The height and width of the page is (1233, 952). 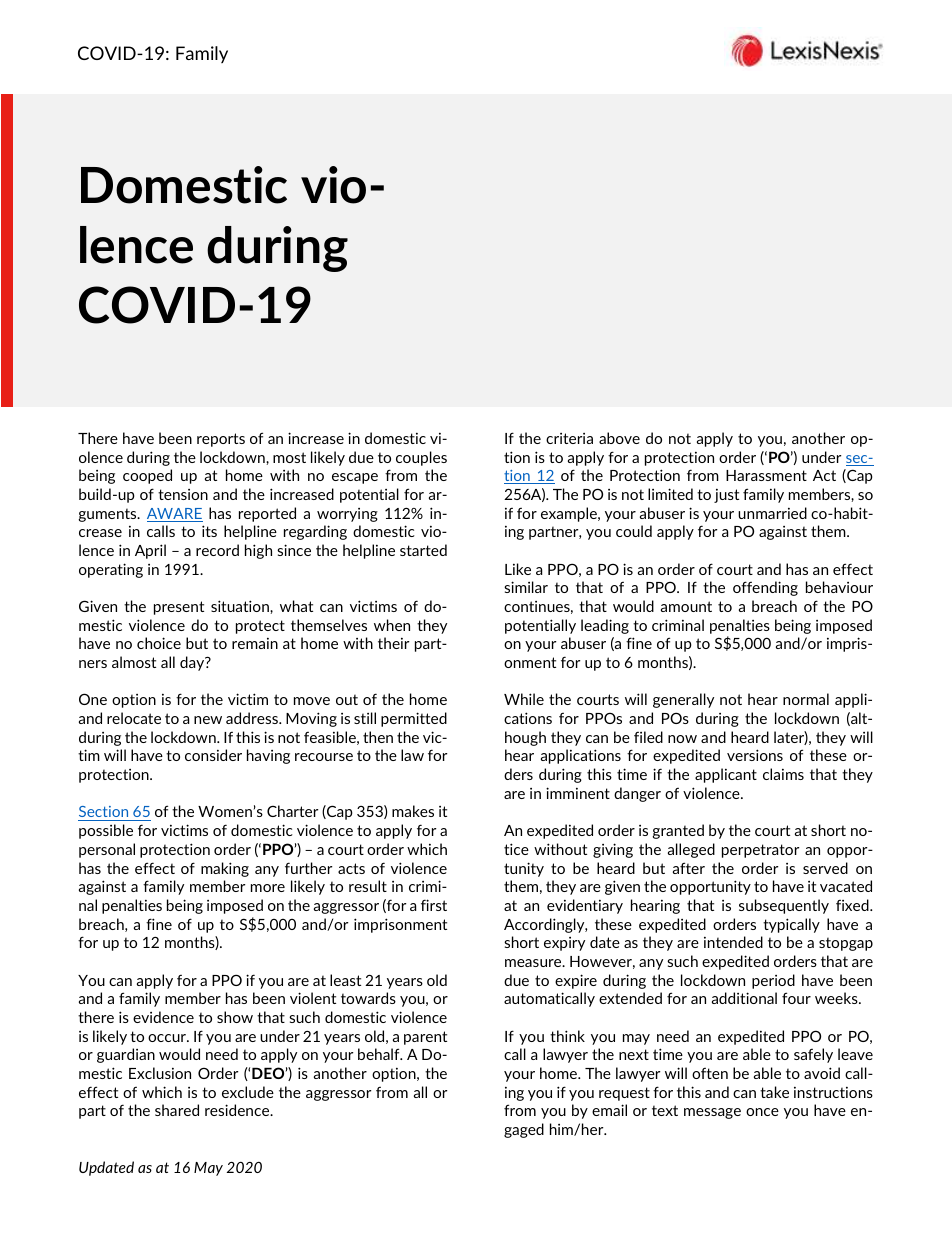 What do you see at coordinates (380, 1054) in the page?
I see `behalf` at bounding box center [380, 1054].
